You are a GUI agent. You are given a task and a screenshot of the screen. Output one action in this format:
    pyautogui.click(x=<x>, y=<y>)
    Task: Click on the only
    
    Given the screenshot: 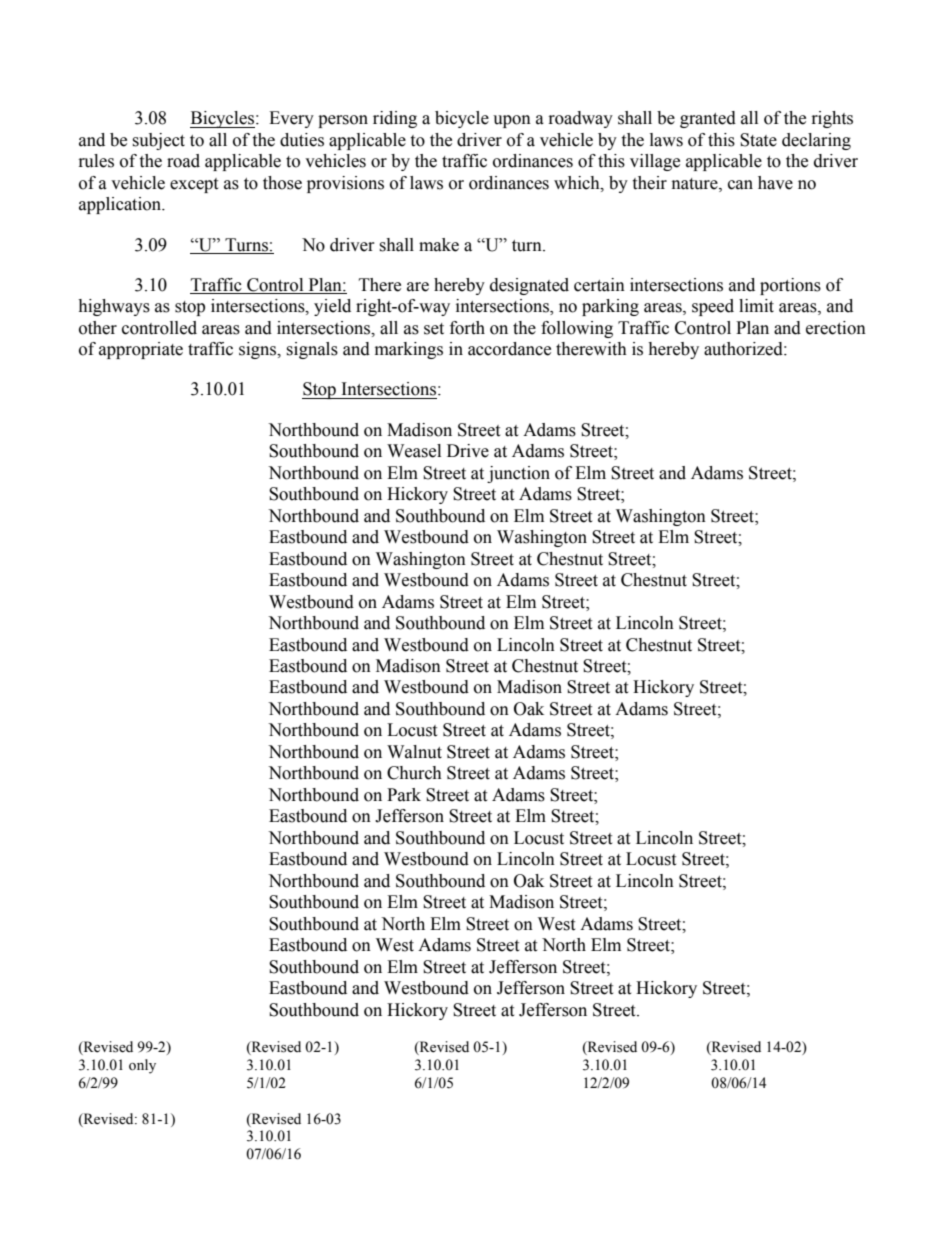 What is the action you would take?
    pyautogui.click(x=142, y=1066)
